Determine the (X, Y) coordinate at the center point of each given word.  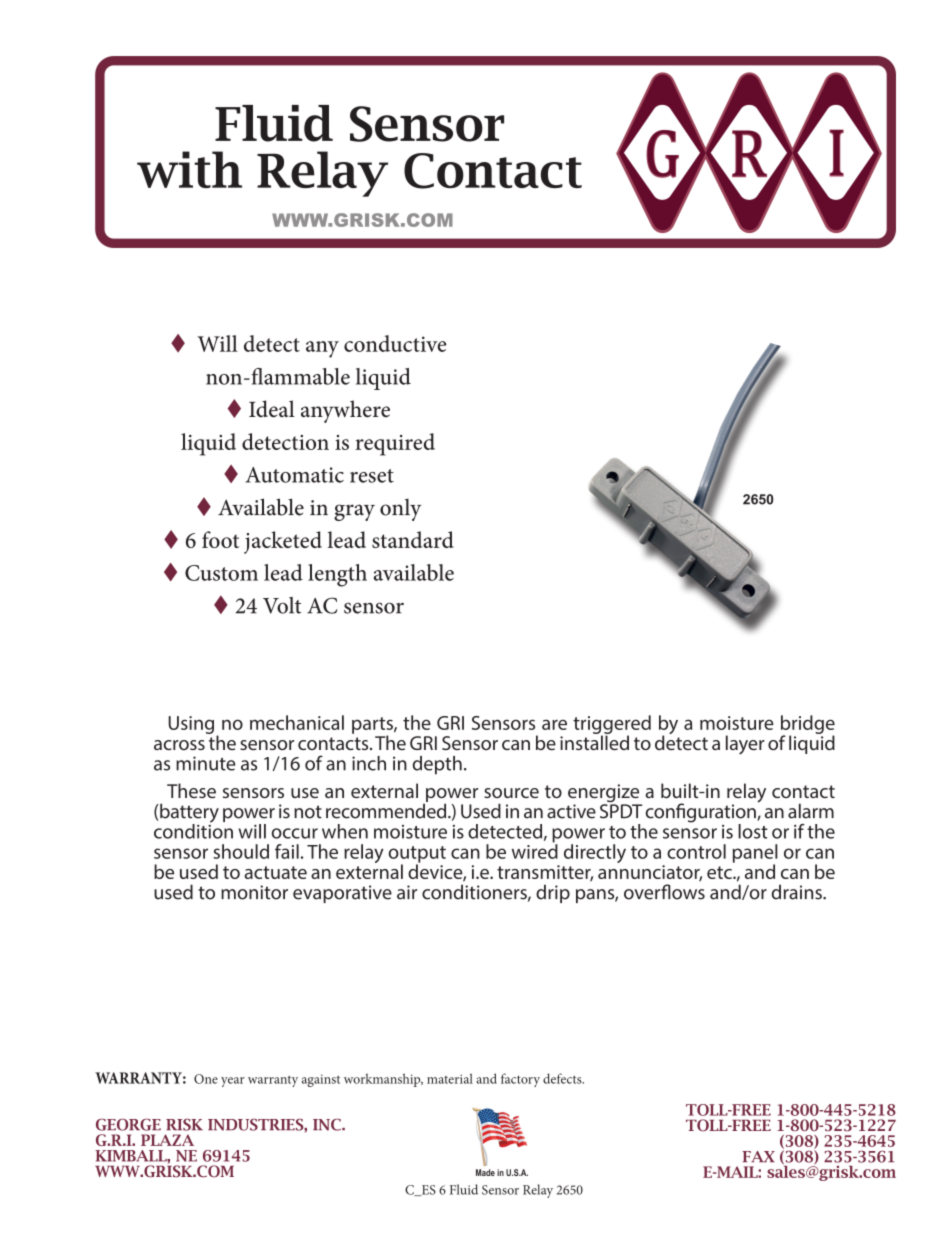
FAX (758, 1156)
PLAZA (167, 1140)
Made (485, 1172)
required (395, 444)
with (189, 169)
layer (745, 745)
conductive (395, 343)
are (554, 724)
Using (191, 725)
